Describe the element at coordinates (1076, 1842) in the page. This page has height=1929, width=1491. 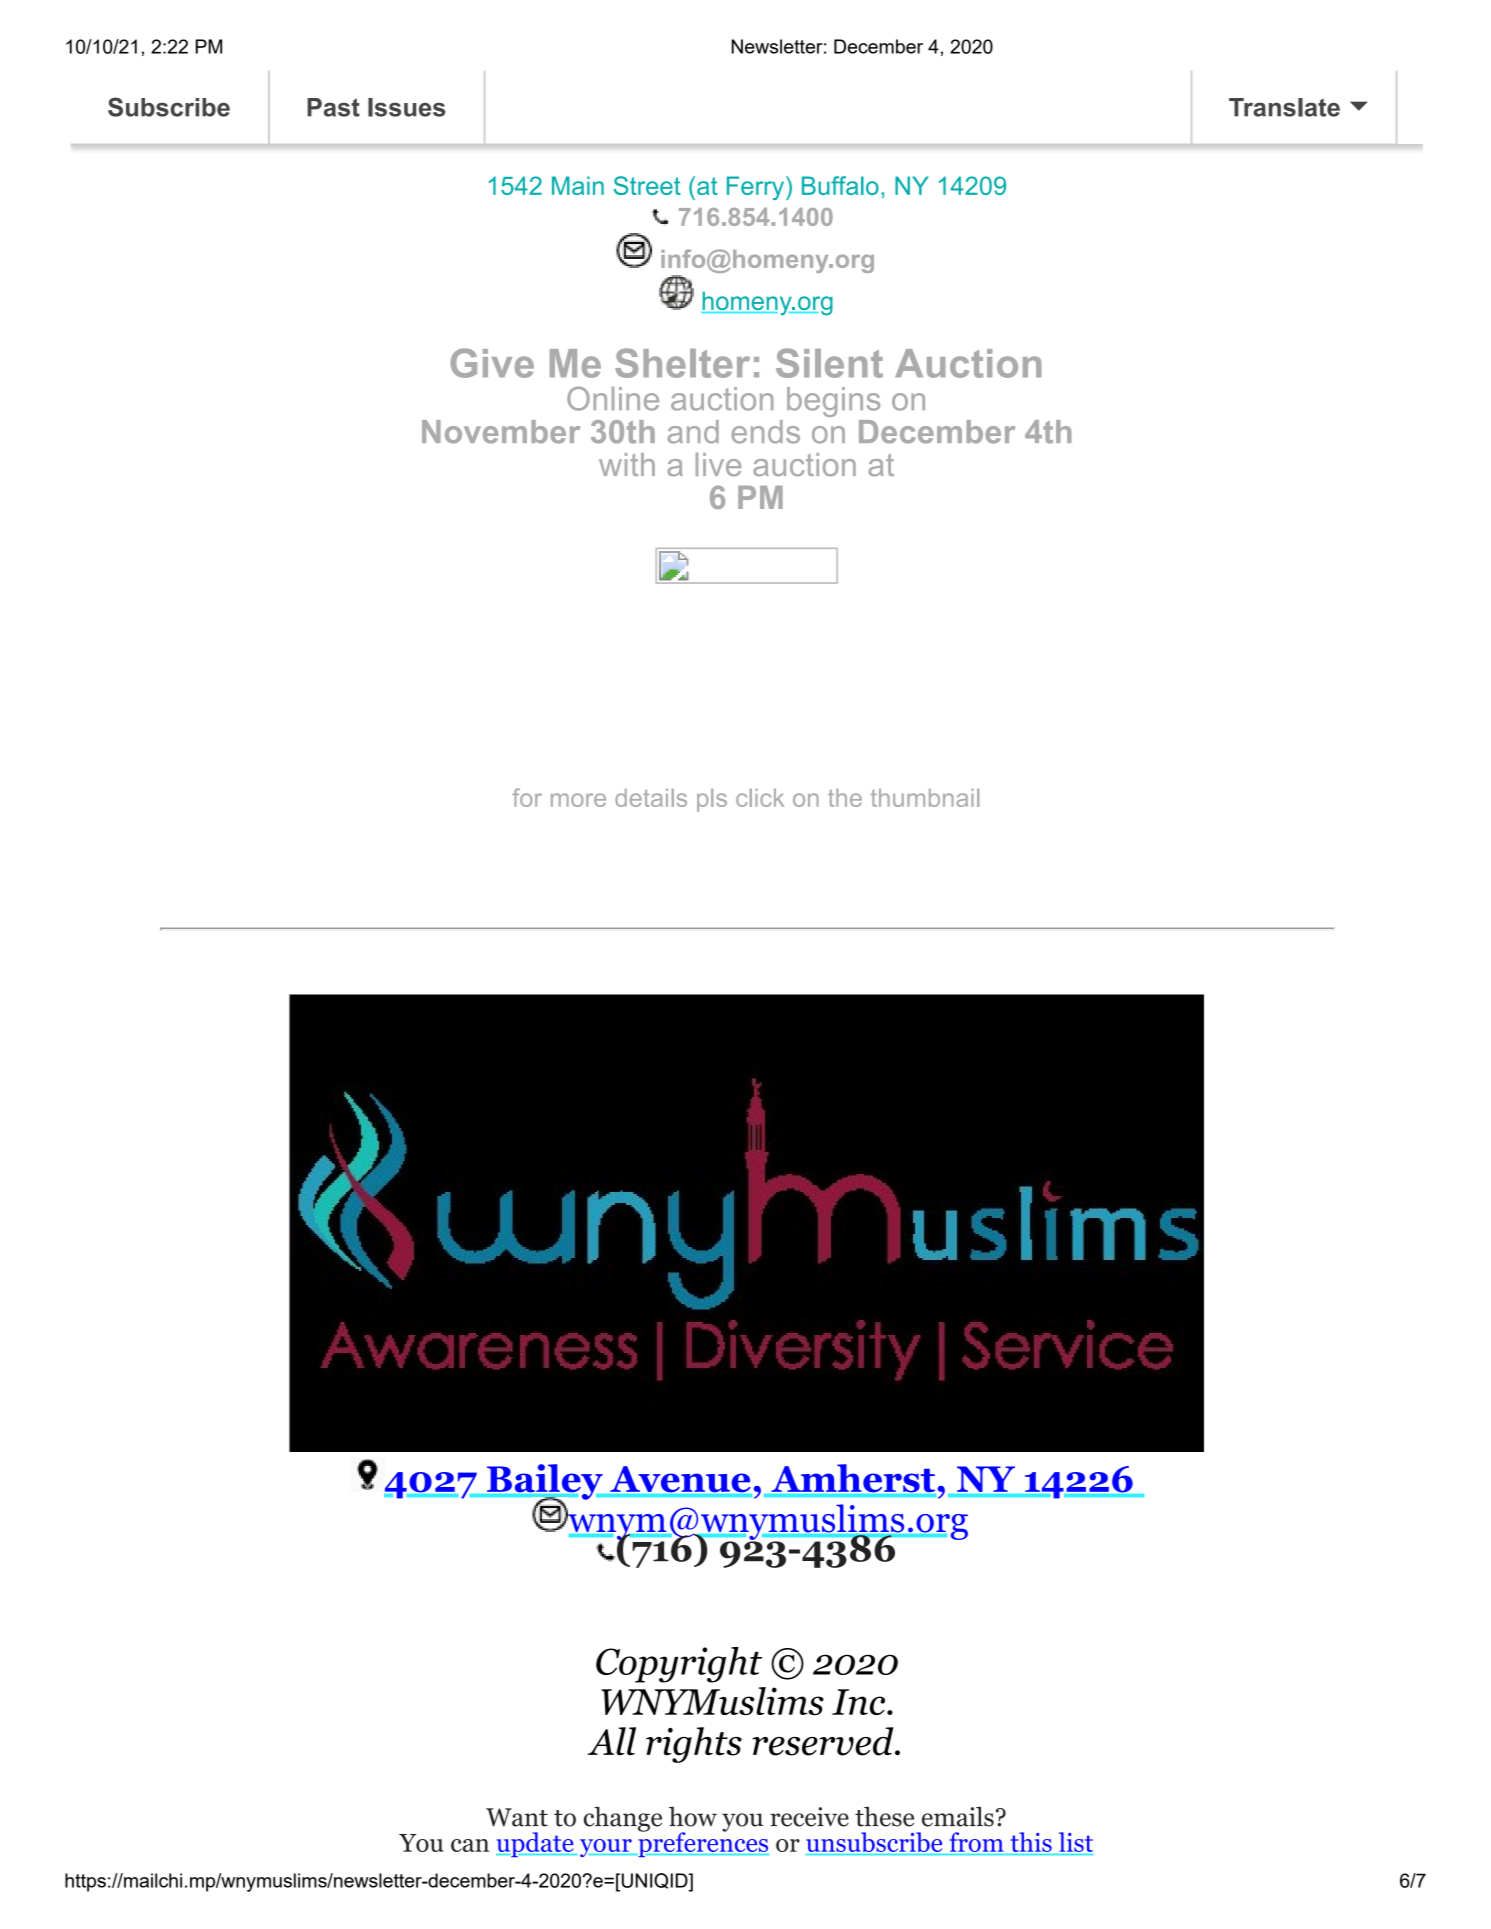
I see `list` at that location.
